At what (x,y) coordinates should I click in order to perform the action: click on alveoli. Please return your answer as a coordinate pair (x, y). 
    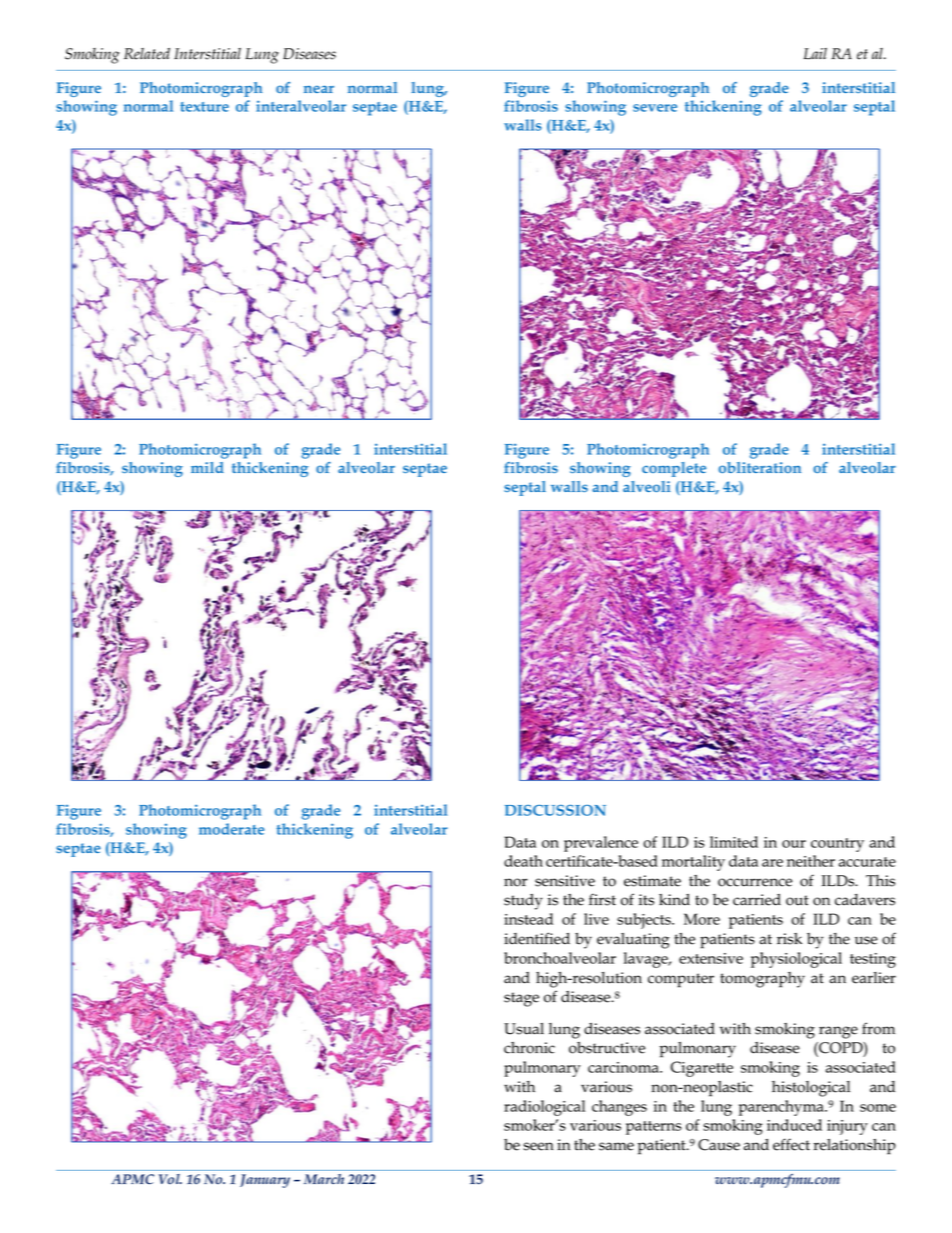
    Looking at the image, I should click on (647, 486).
